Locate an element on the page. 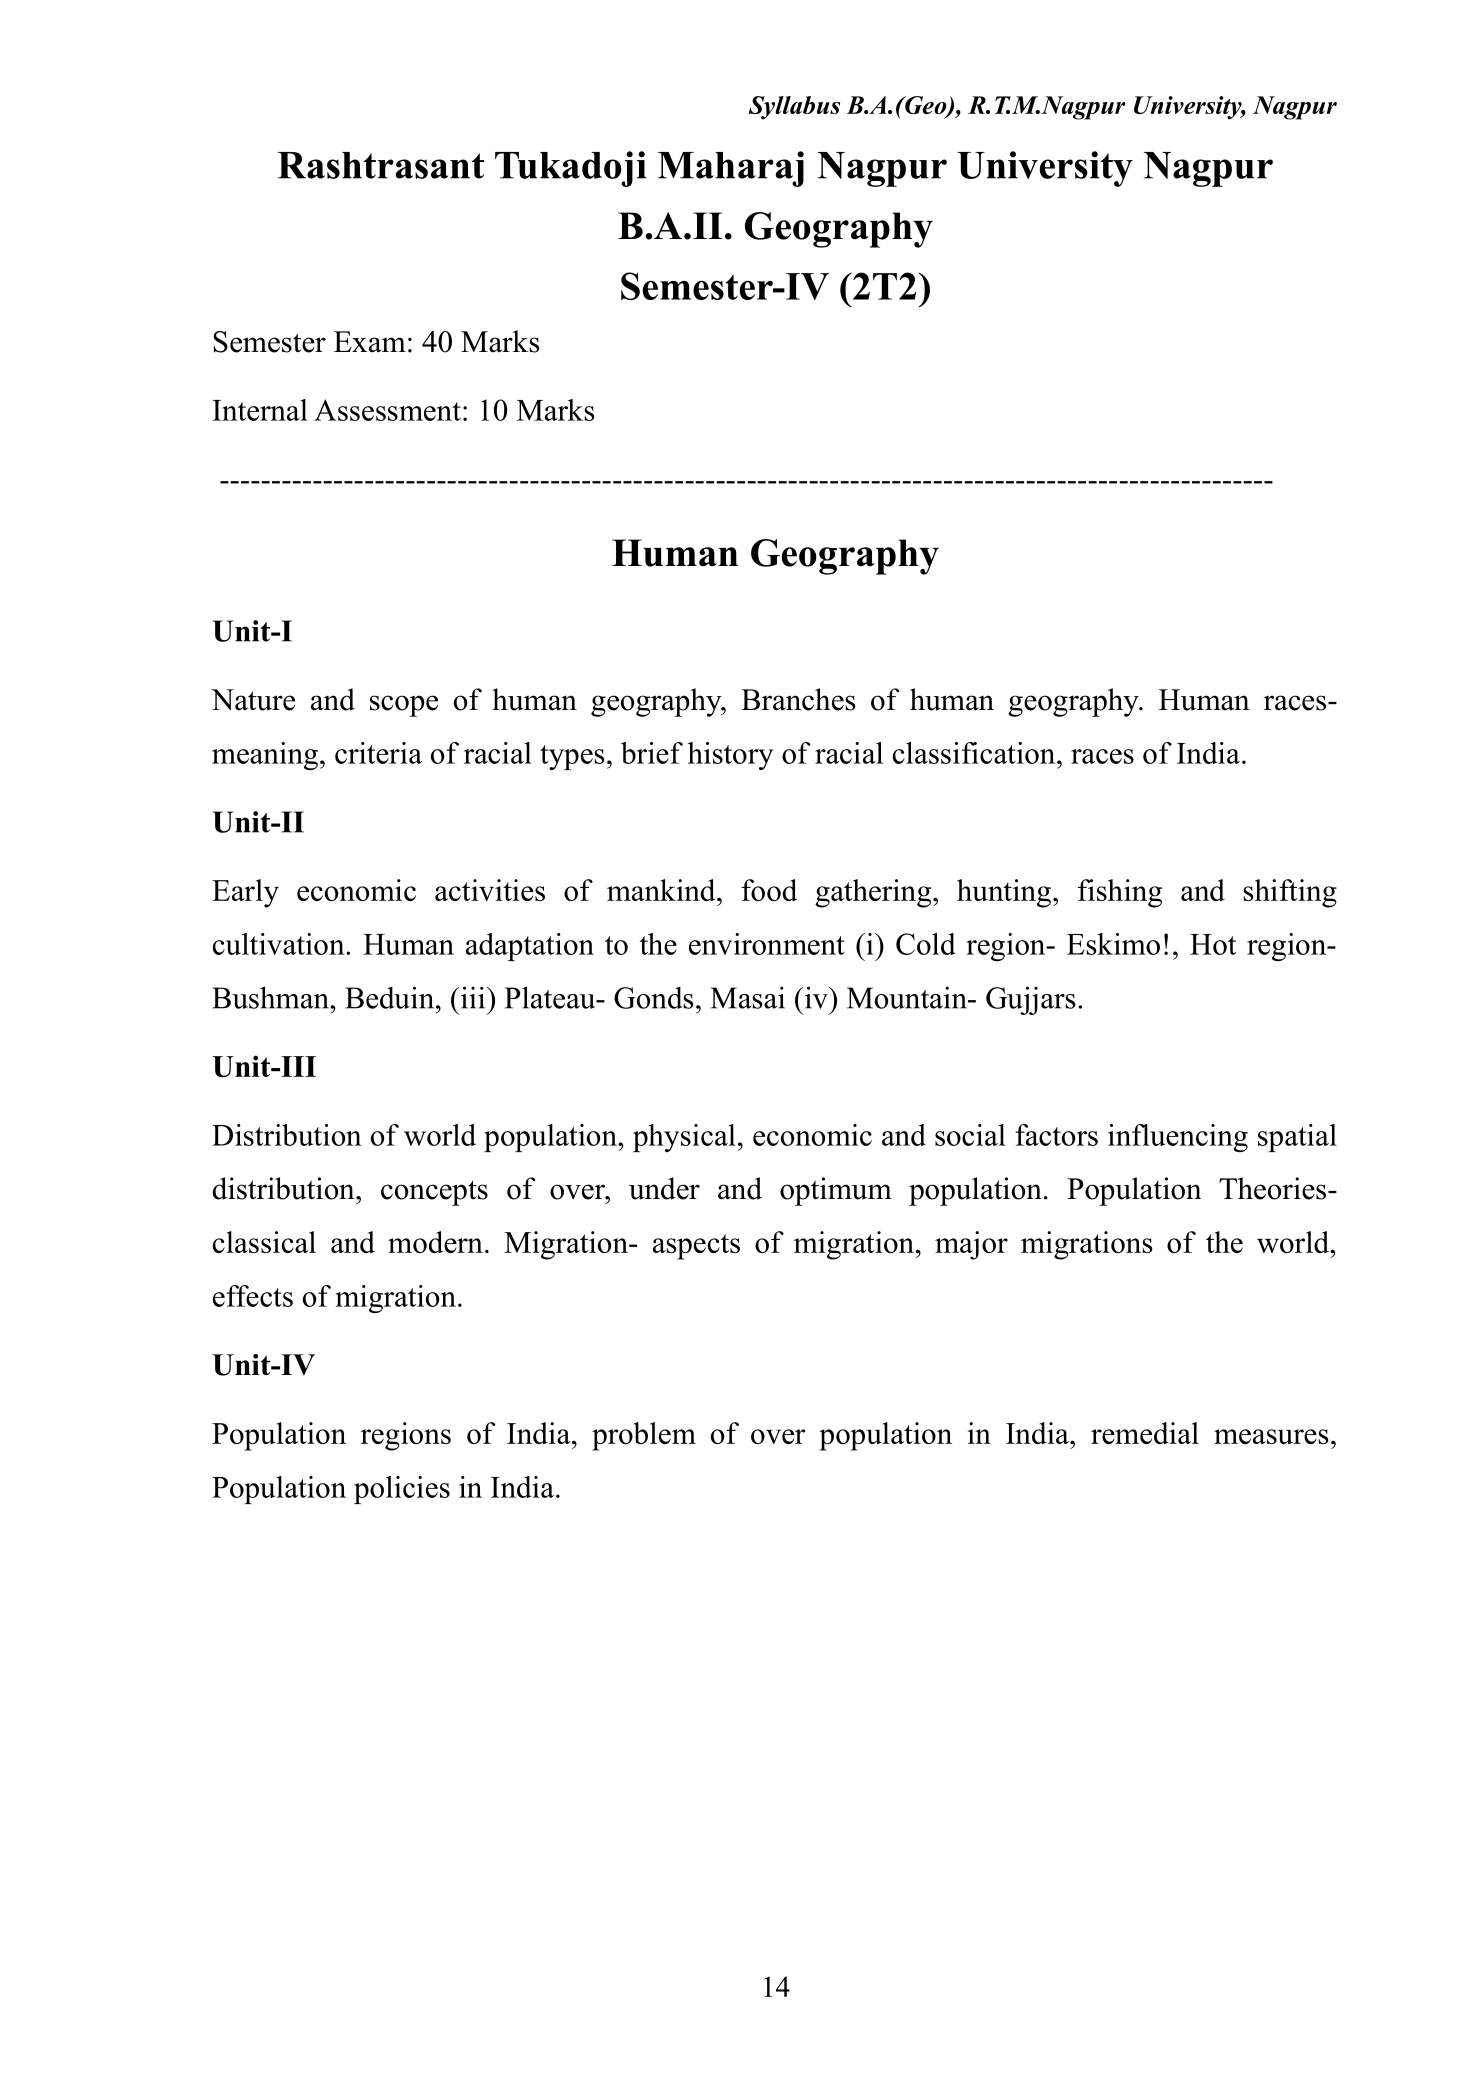 The image size is (1479, 2093). problem is located at coordinates (644, 1436).
